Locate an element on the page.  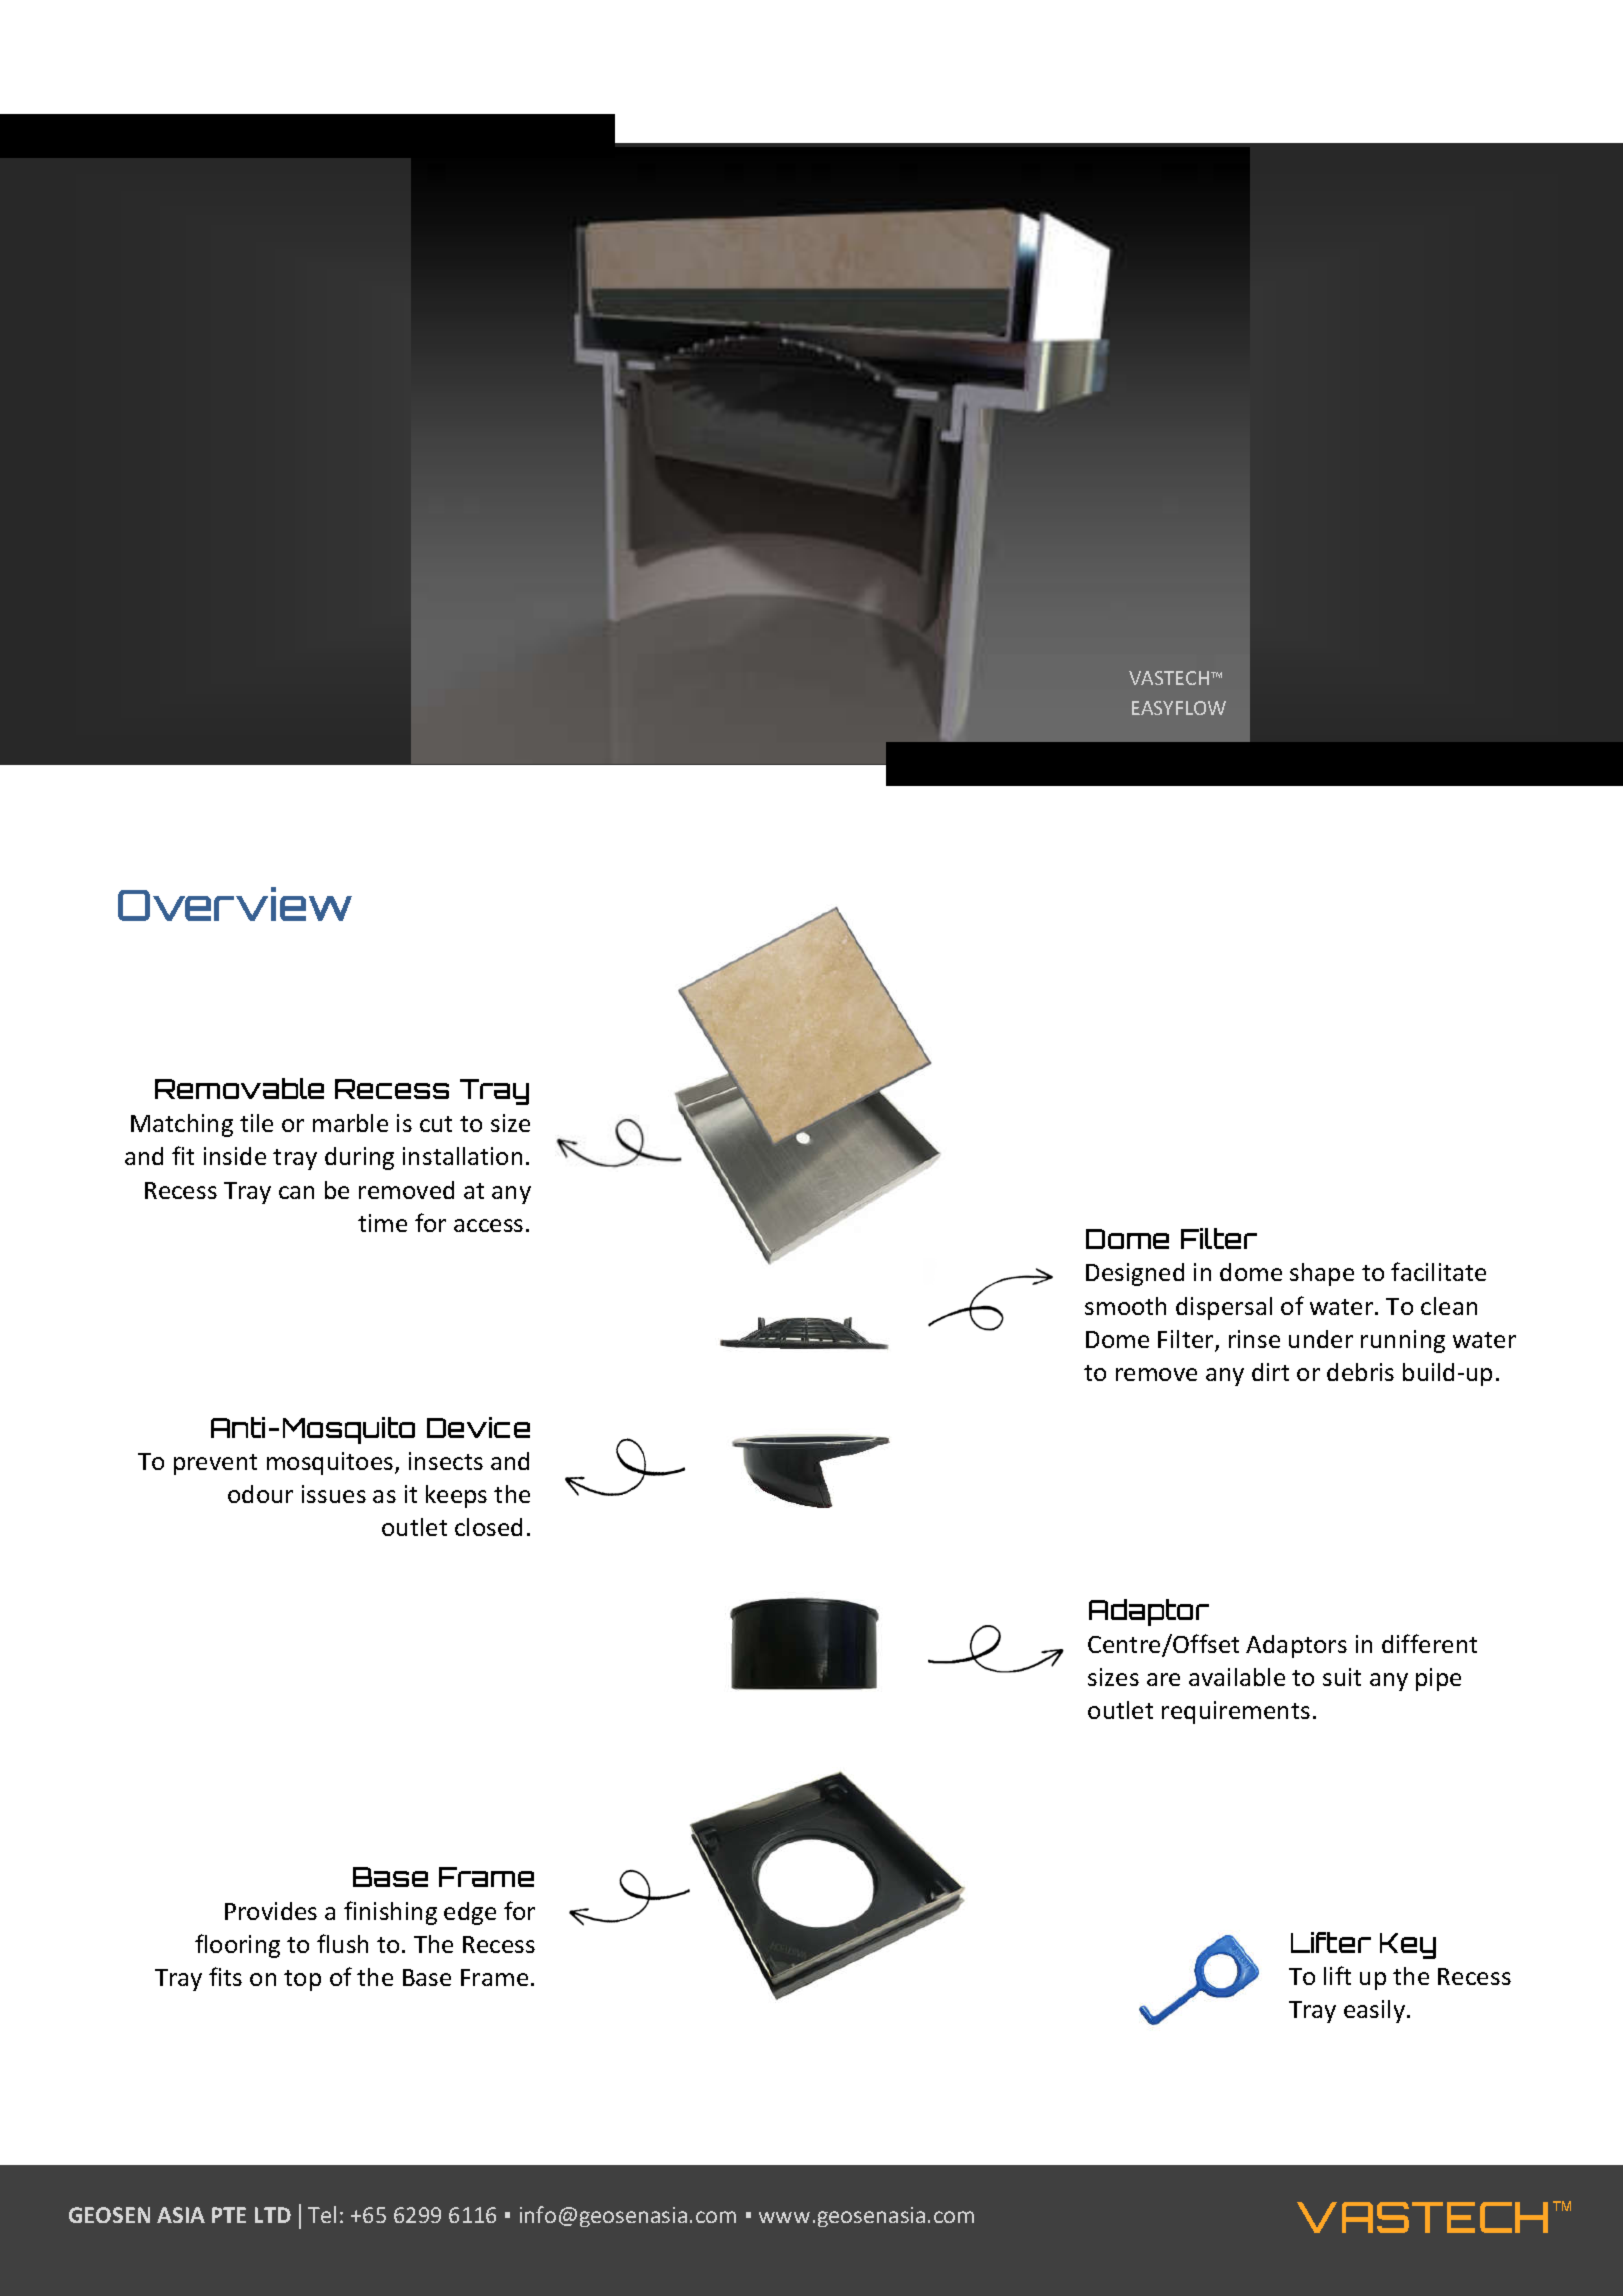
Tel is located at coordinates (322, 2214).
